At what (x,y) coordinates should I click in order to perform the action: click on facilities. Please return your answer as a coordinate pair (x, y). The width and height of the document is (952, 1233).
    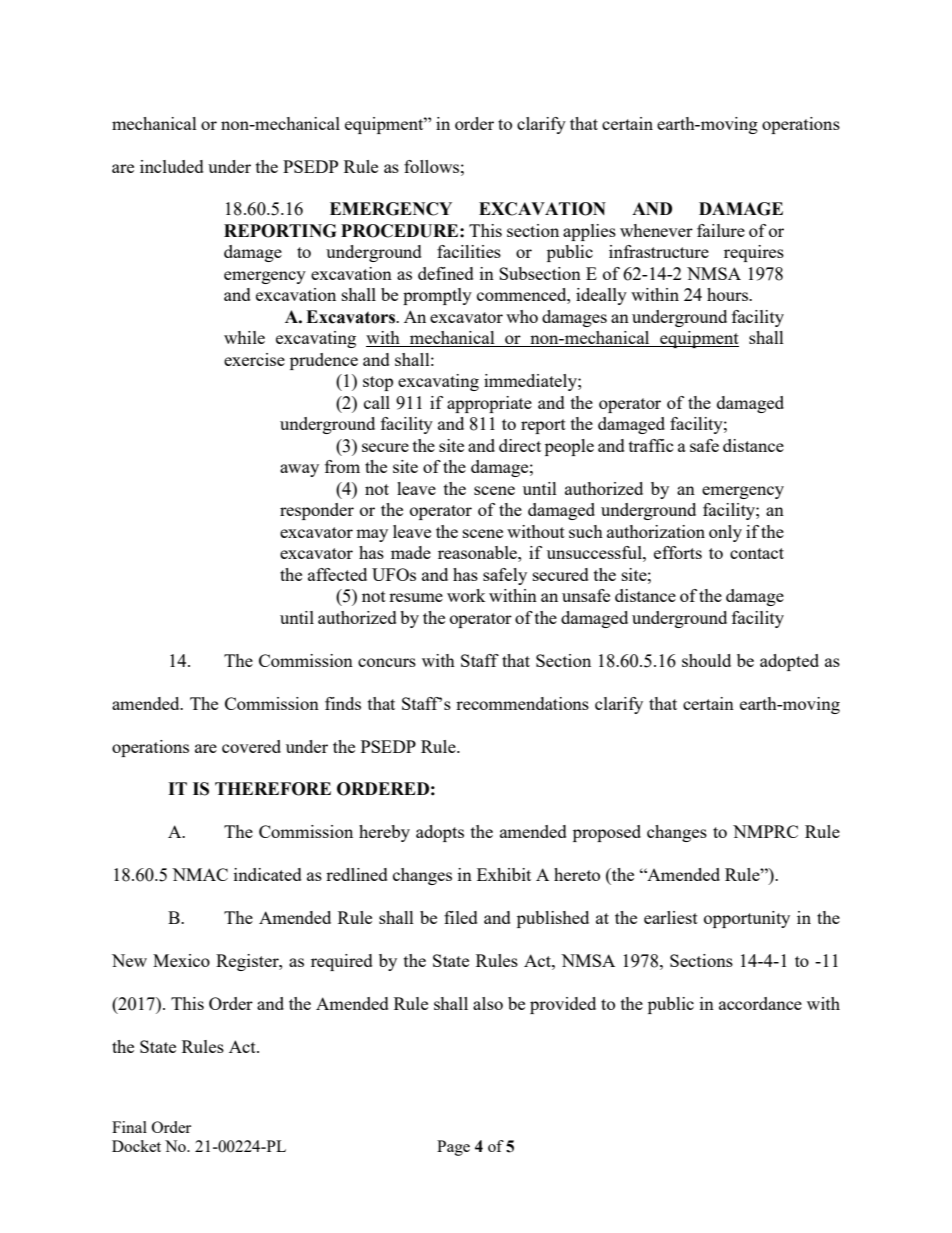
    Looking at the image, I should click on (469, 251).
